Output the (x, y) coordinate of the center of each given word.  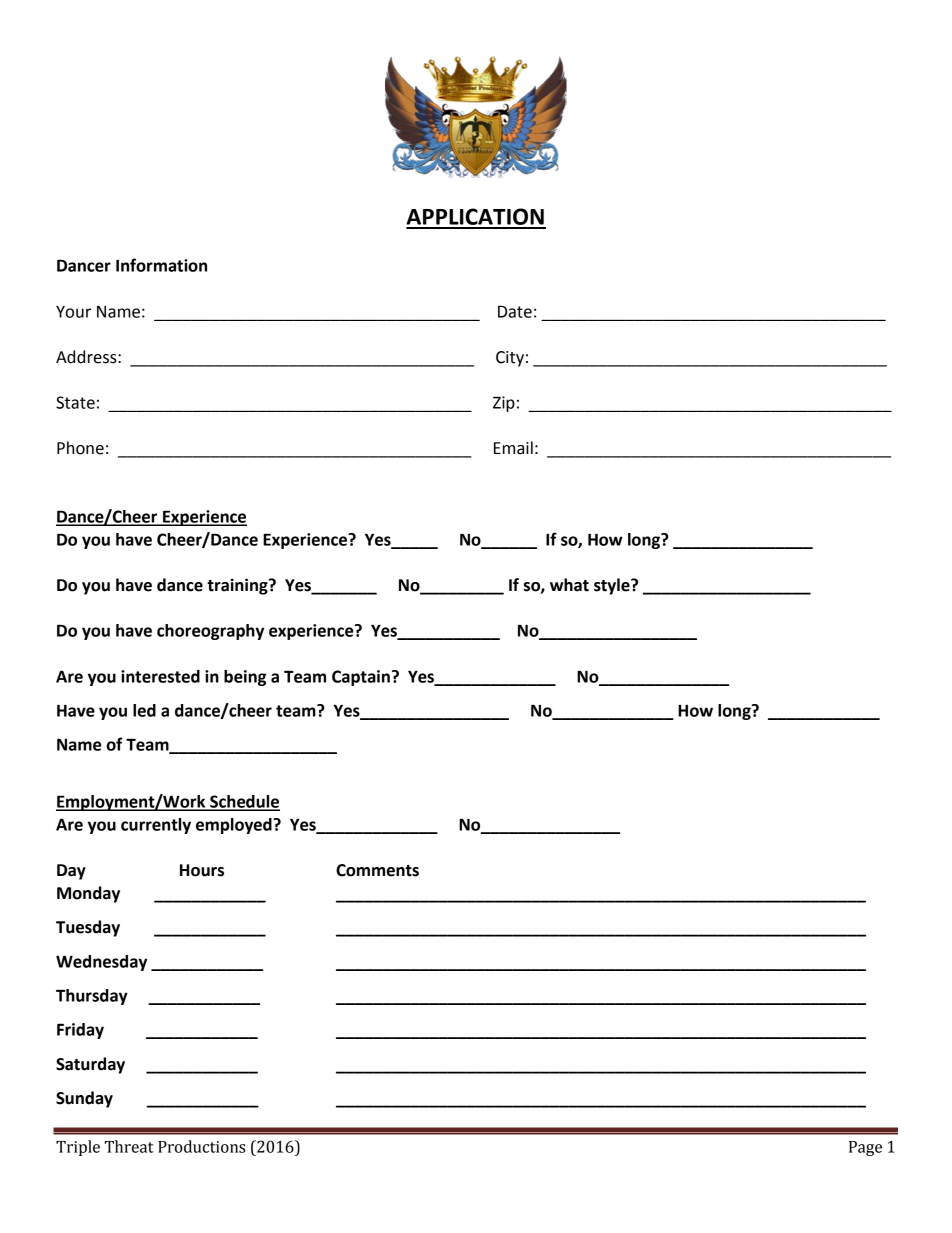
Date (515, 311)
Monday (88, 894)
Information (161, 265)
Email (513, 448)
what (569, 585)
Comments (377, 870)
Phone (80, 448)
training (238, 586)
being (245, 678)
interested (160, 676)
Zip (504, 404)
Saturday (90, 1065)
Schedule (244, 802)
